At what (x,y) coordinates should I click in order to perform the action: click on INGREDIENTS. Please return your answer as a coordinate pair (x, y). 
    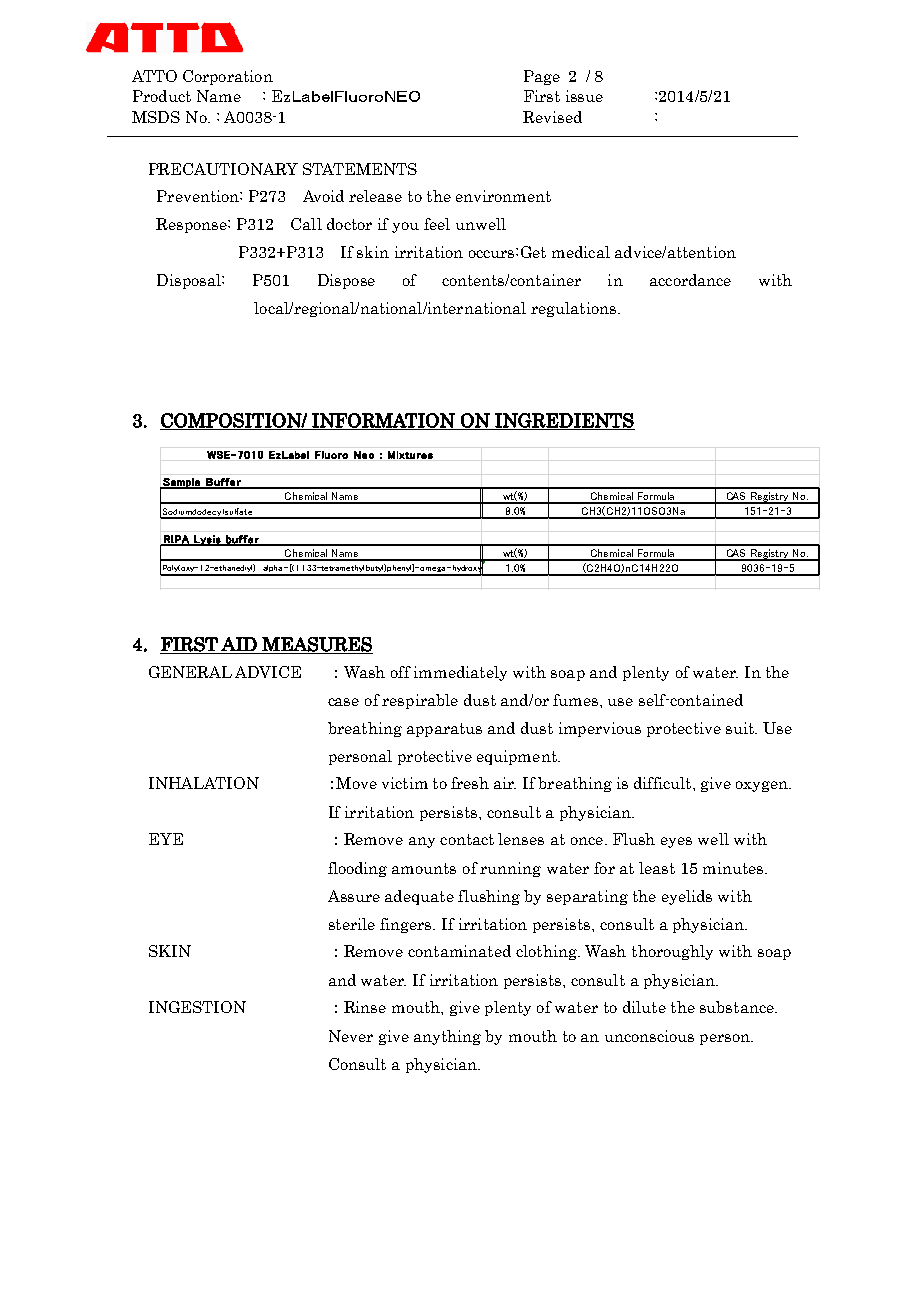
    Looking at the image, I should click on (564, 421).
